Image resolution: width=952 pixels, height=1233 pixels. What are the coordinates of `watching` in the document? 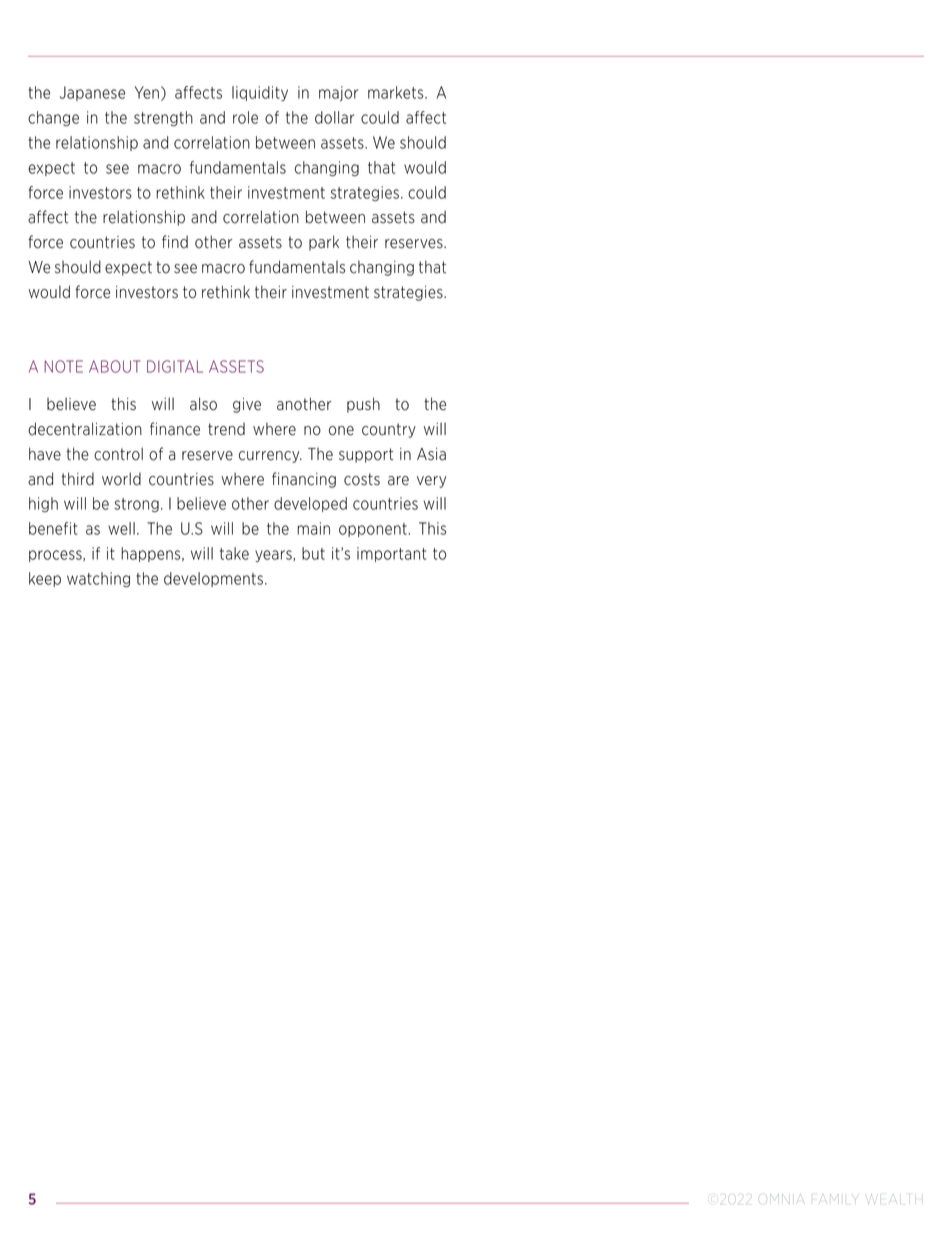 It's located at (98, 579).
